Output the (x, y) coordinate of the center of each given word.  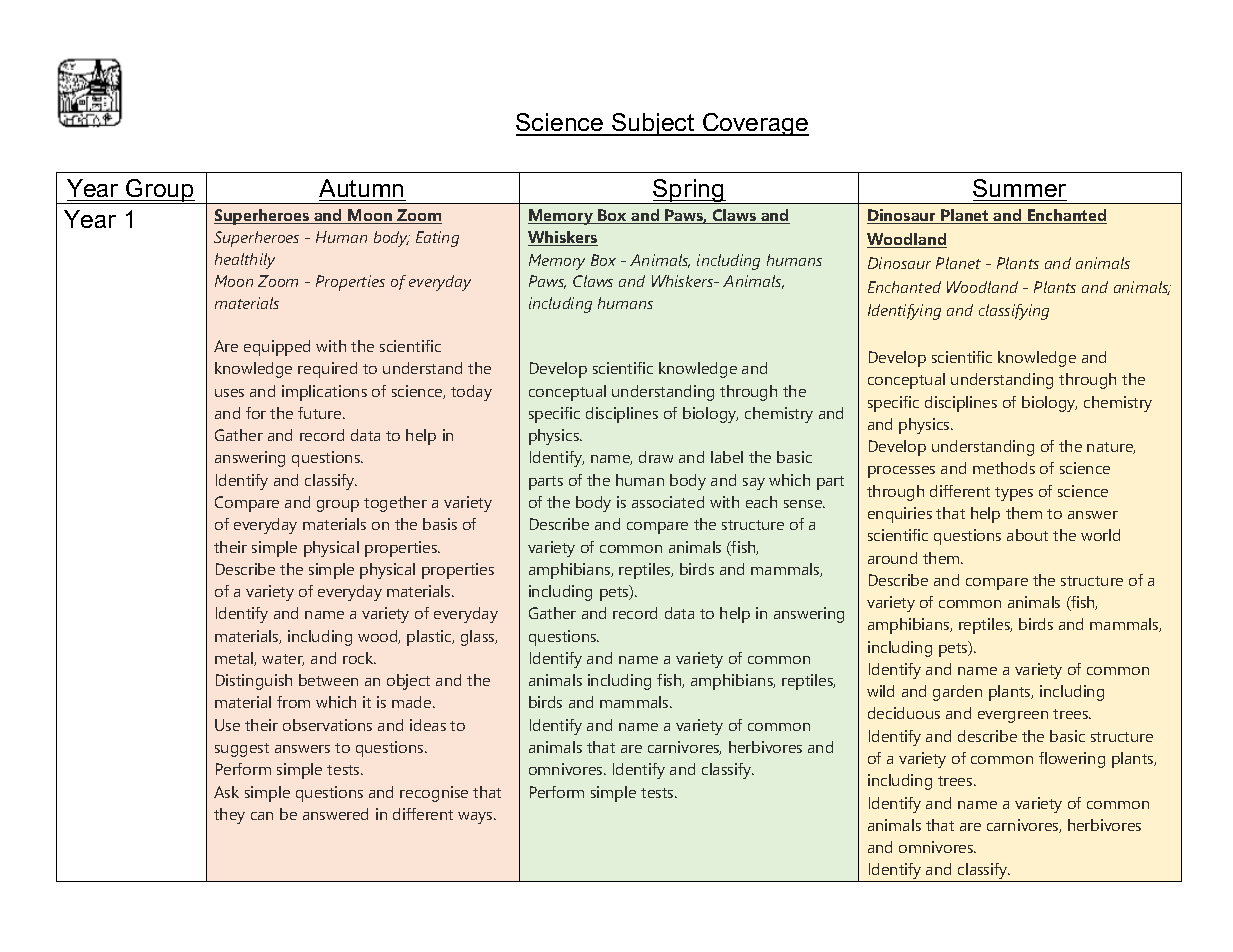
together (395, 504)
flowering (1072, 760)
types (1014, 494)
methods (1004, 468)
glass (479, 638)
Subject (653, 124)
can (262, 816)
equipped (277, 348)
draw (656, 457)
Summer (1019, 188)
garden (957, 693)
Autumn (361, 188)
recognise (434, 794)
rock (359, 658)
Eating (437, 239)
